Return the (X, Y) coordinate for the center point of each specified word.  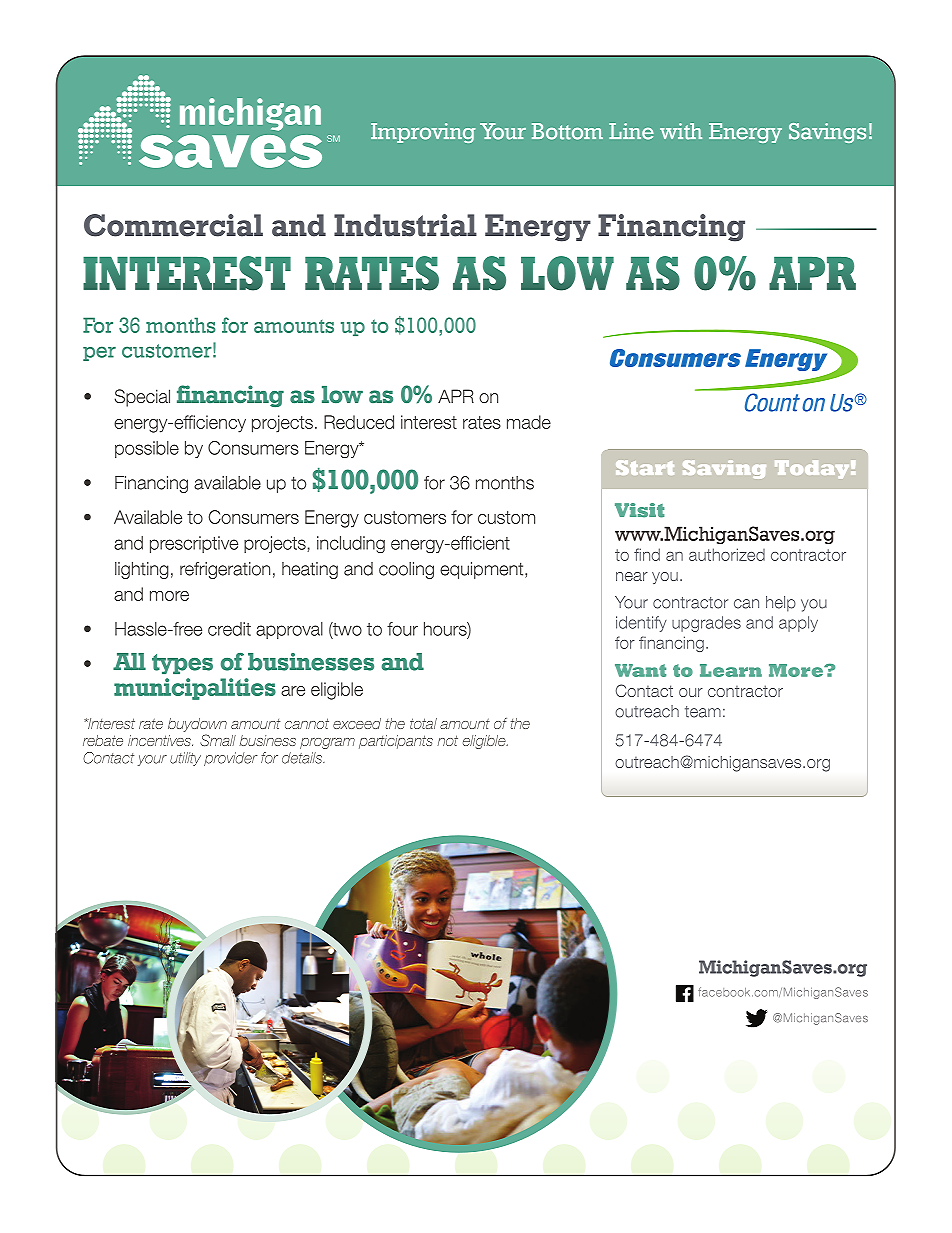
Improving (423, 133)
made (529, 422)
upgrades (706, 624)
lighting (142, 570)
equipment (483, 570)
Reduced (359, 422)
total (423, 723)
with (681, 131)
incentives (160, 740)
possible (147, 449)
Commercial (173, 225)
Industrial (405, 225)
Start (645, 467)
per (99, 353)
